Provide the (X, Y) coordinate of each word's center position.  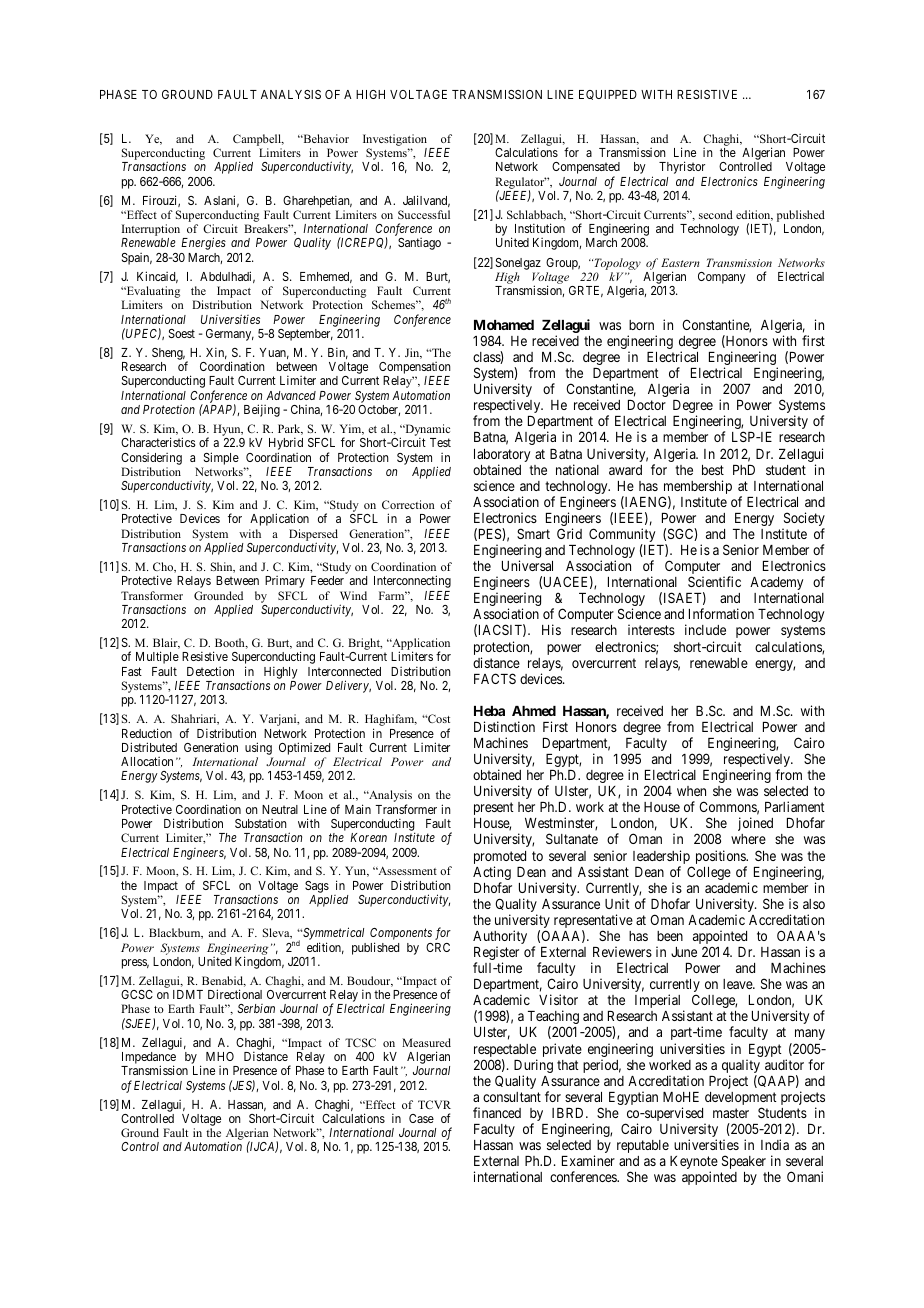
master (731, 1113)
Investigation (395, 141)
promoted (500, 859)
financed (497, 1112)
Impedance (148, 1059)
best (713, 470)
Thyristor (682, 167)
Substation (261, 823)
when (691, 791)
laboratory (502, 457)
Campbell (258, 141)
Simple (221, 458)
